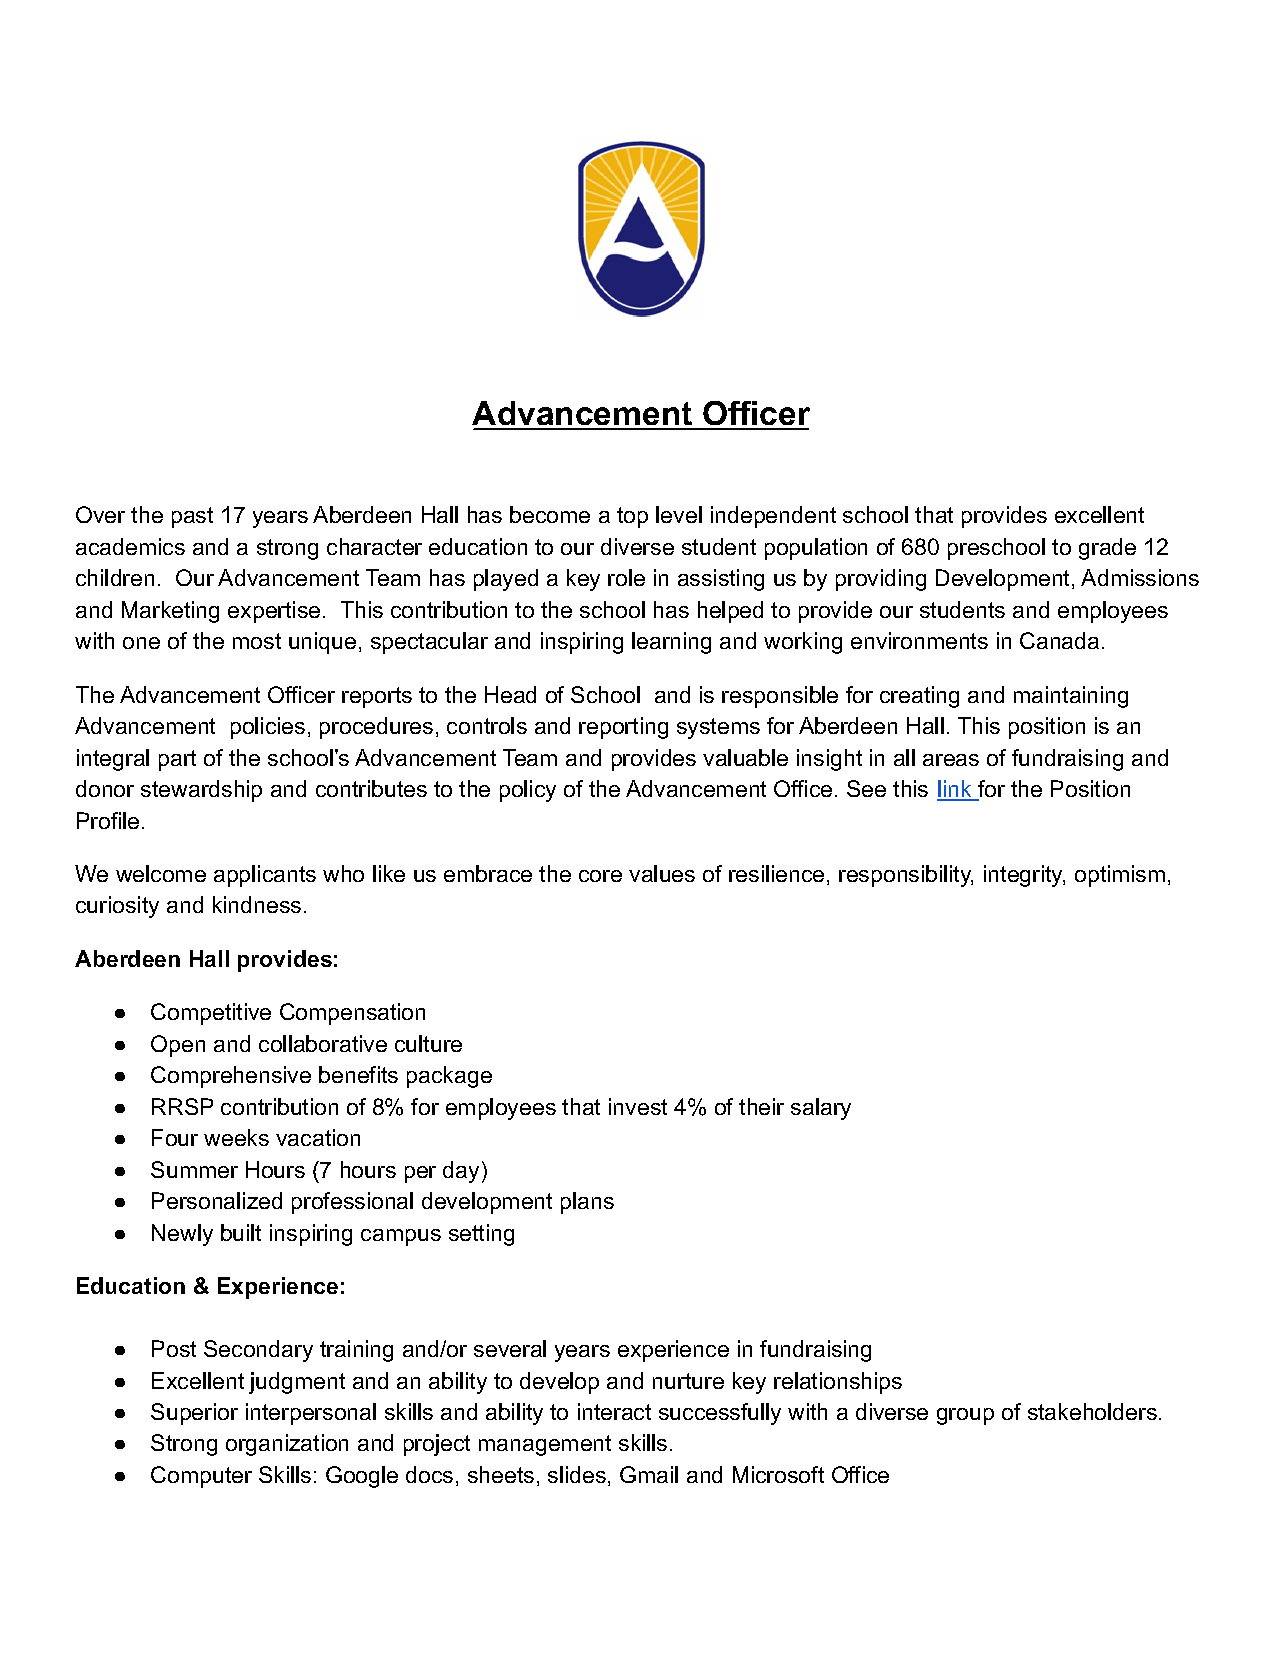  Describe the element at coordinates (287, 1445) in the screenshot. I see `organization` at that location.
